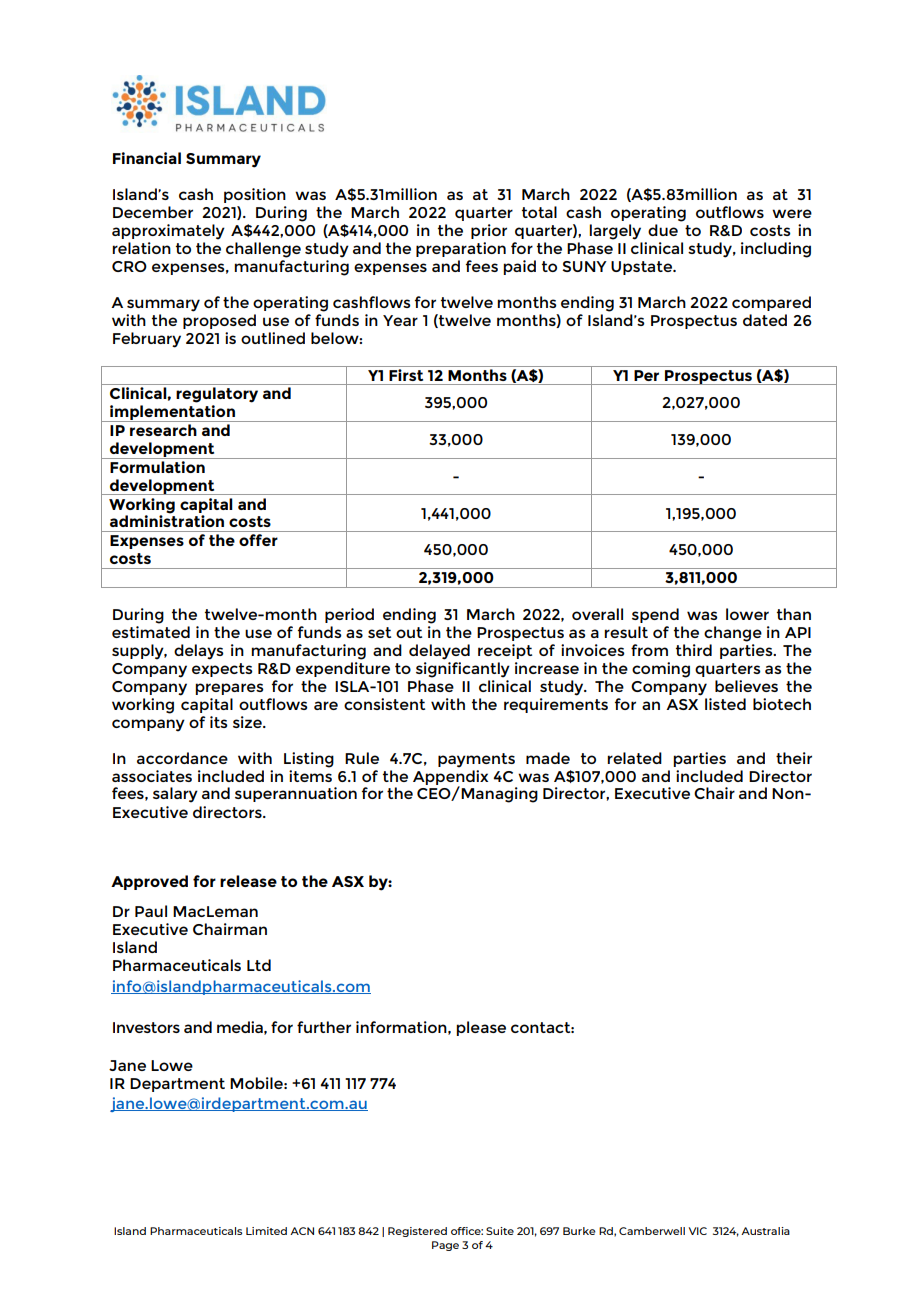 The height and width of the document is (1307, 924). Describe the element at coordinates (663, 230) in the document. I see `due` at that location.
